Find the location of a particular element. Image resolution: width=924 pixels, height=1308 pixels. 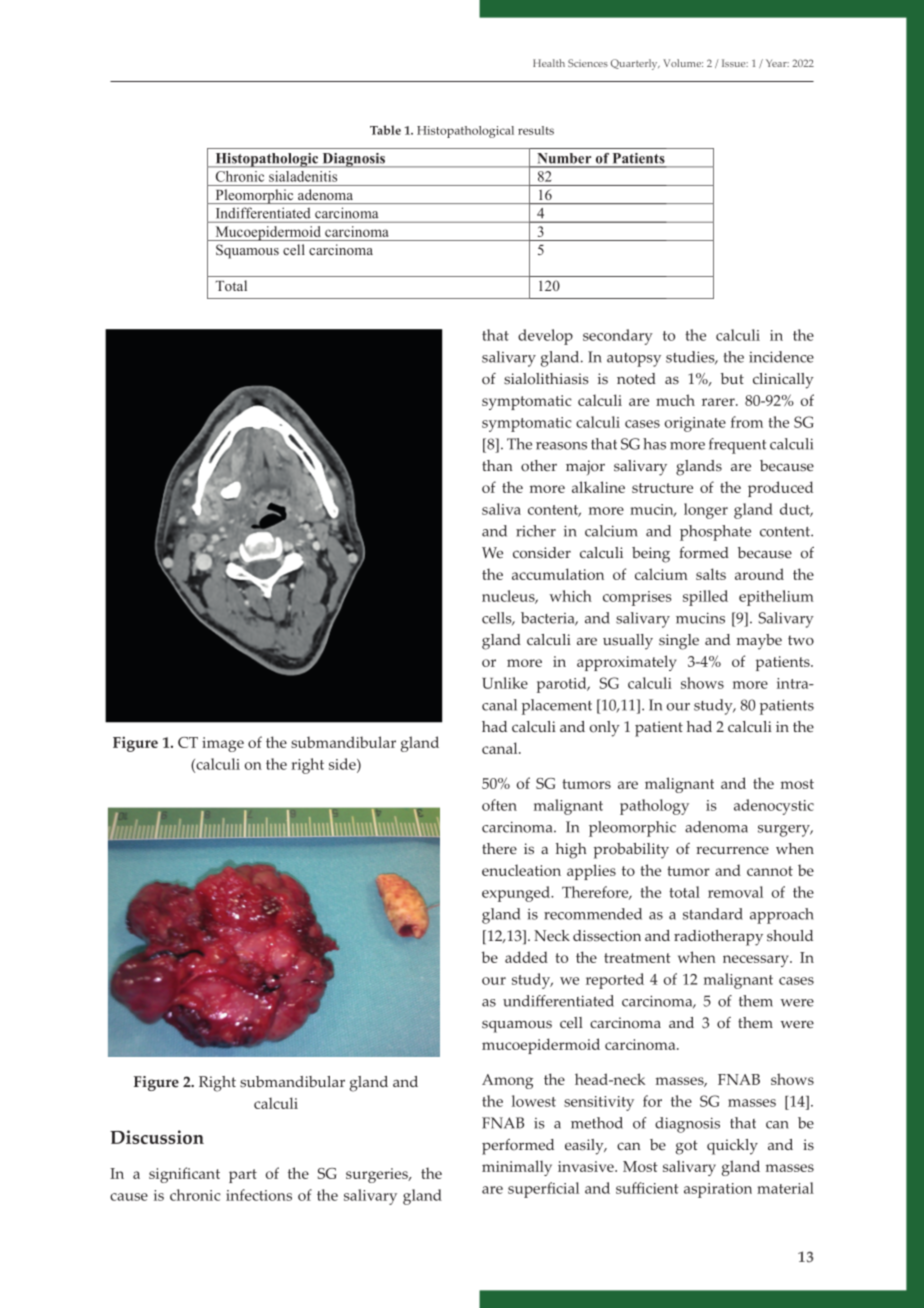

richer is located at coordinates (536, 531).
